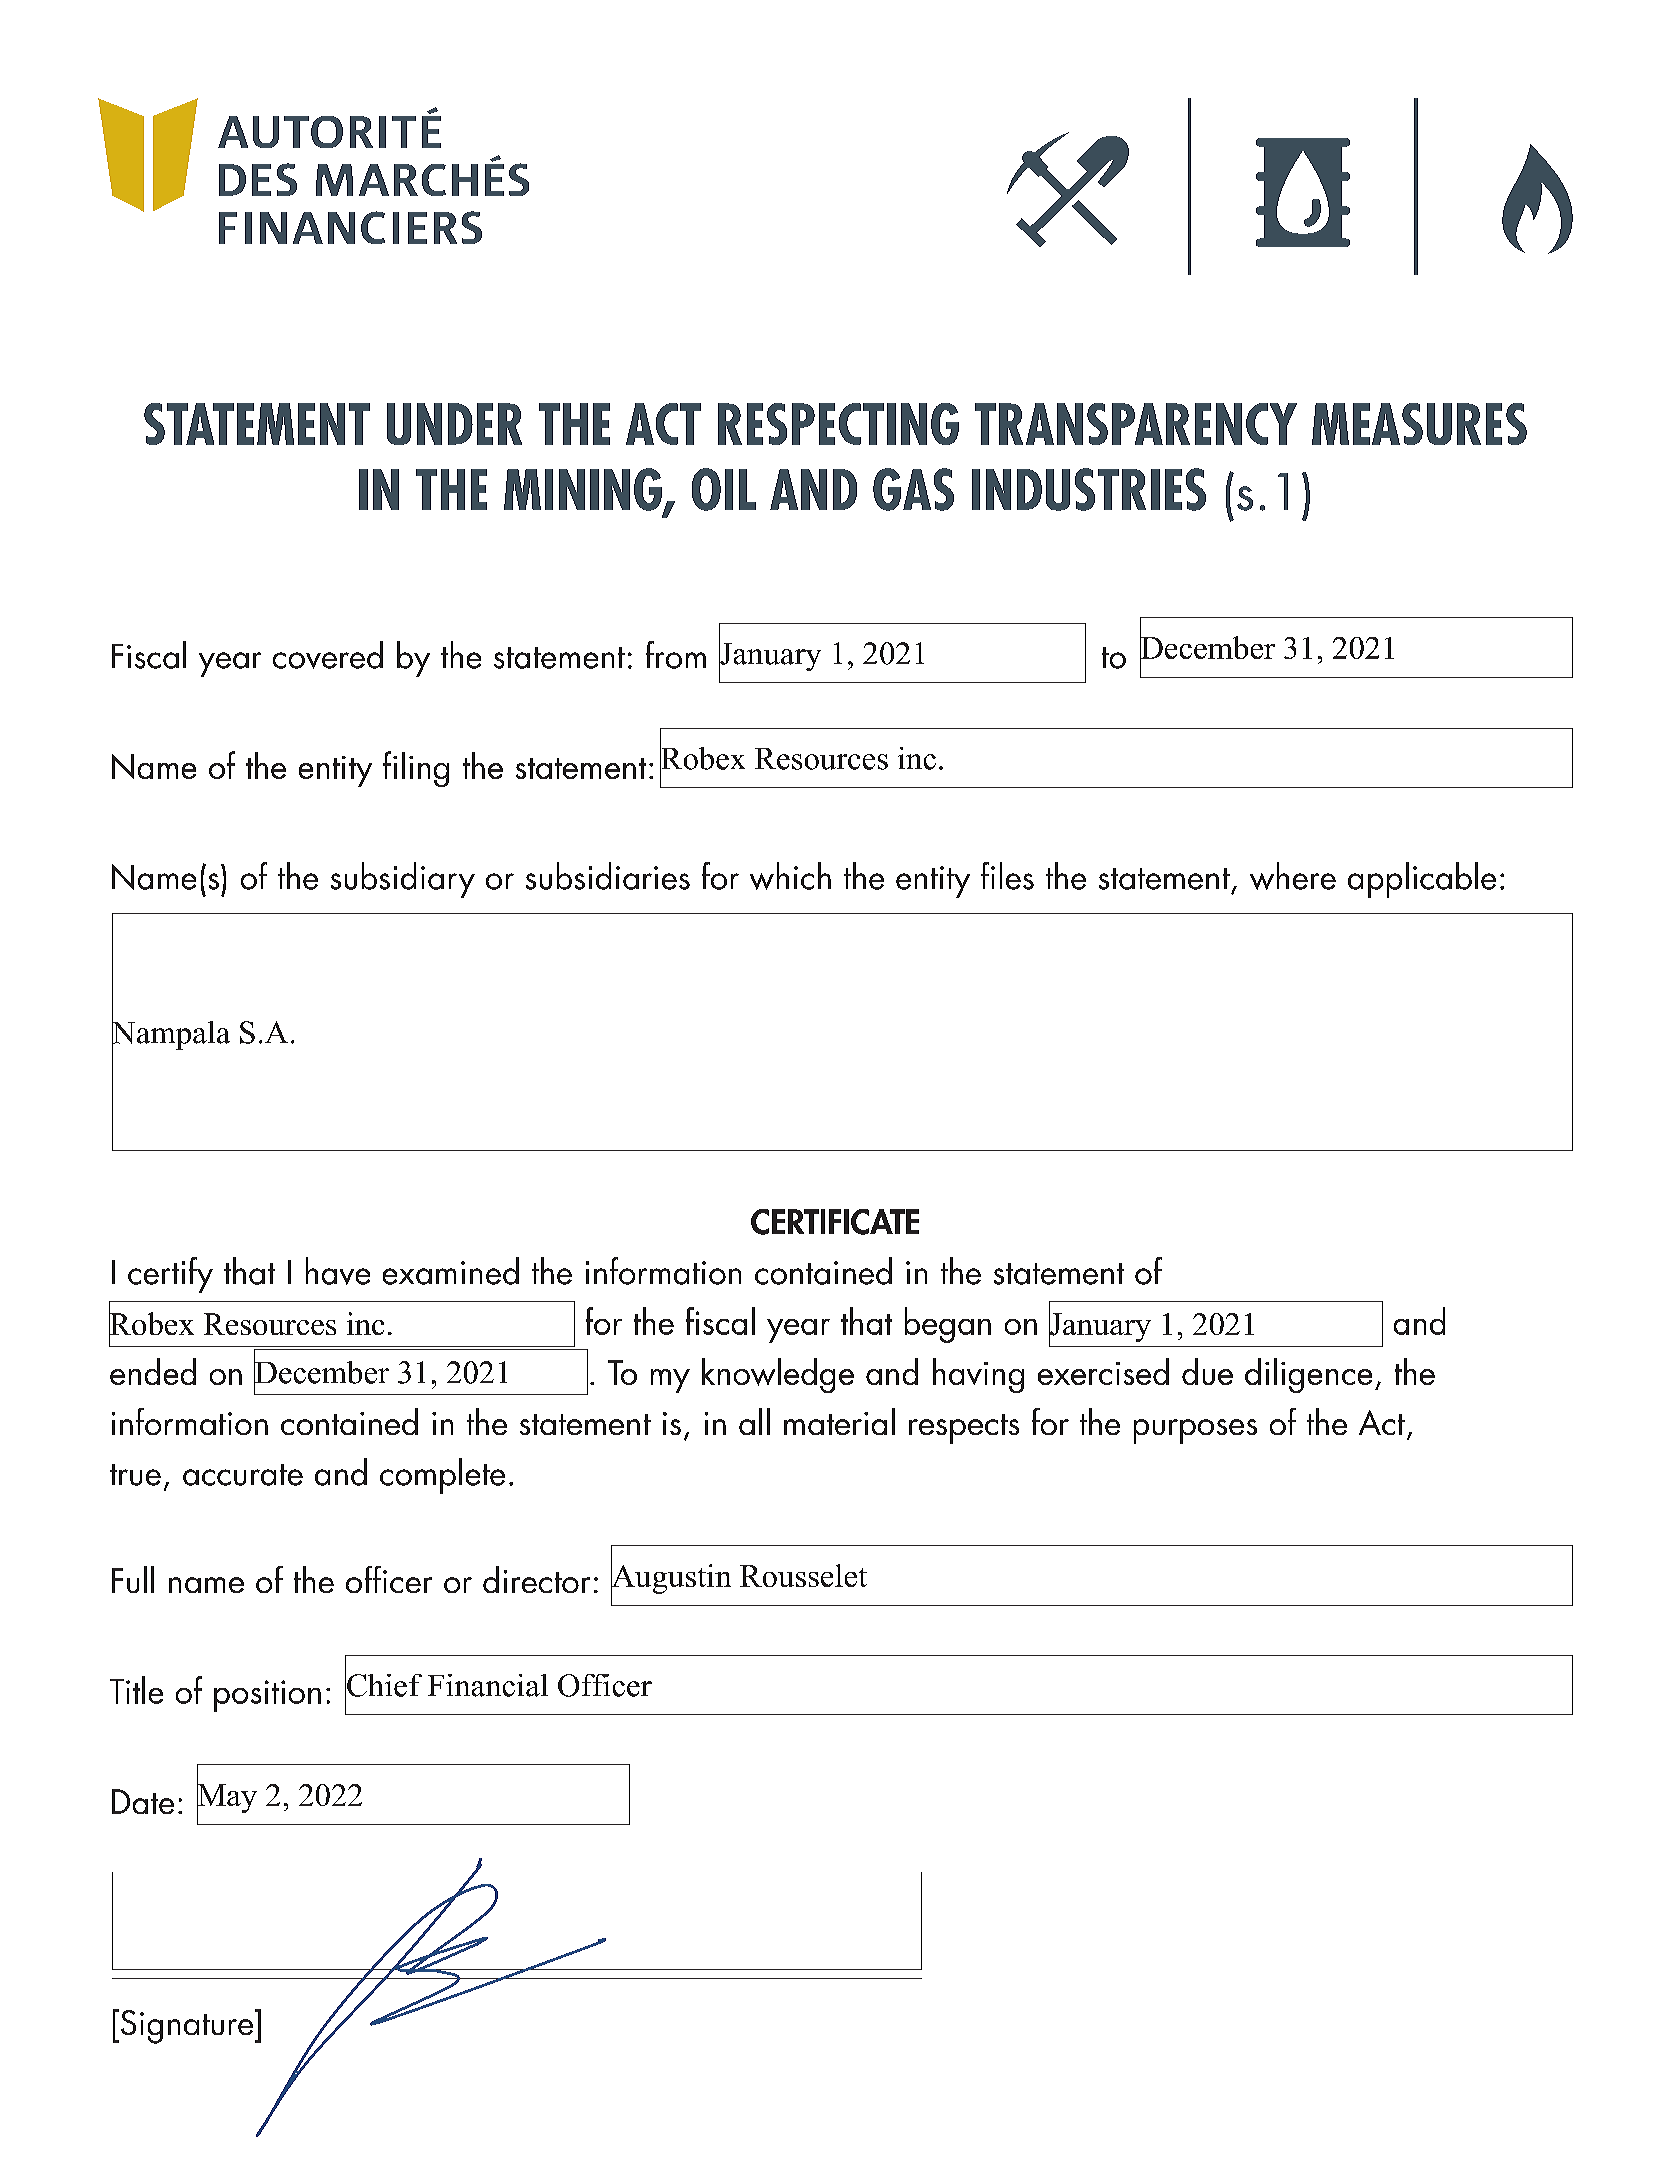  What do you see at coordinates (835, 1222) in the screenshot?
I see `CERTIFICATE` at bounding box center [835, 1222].
